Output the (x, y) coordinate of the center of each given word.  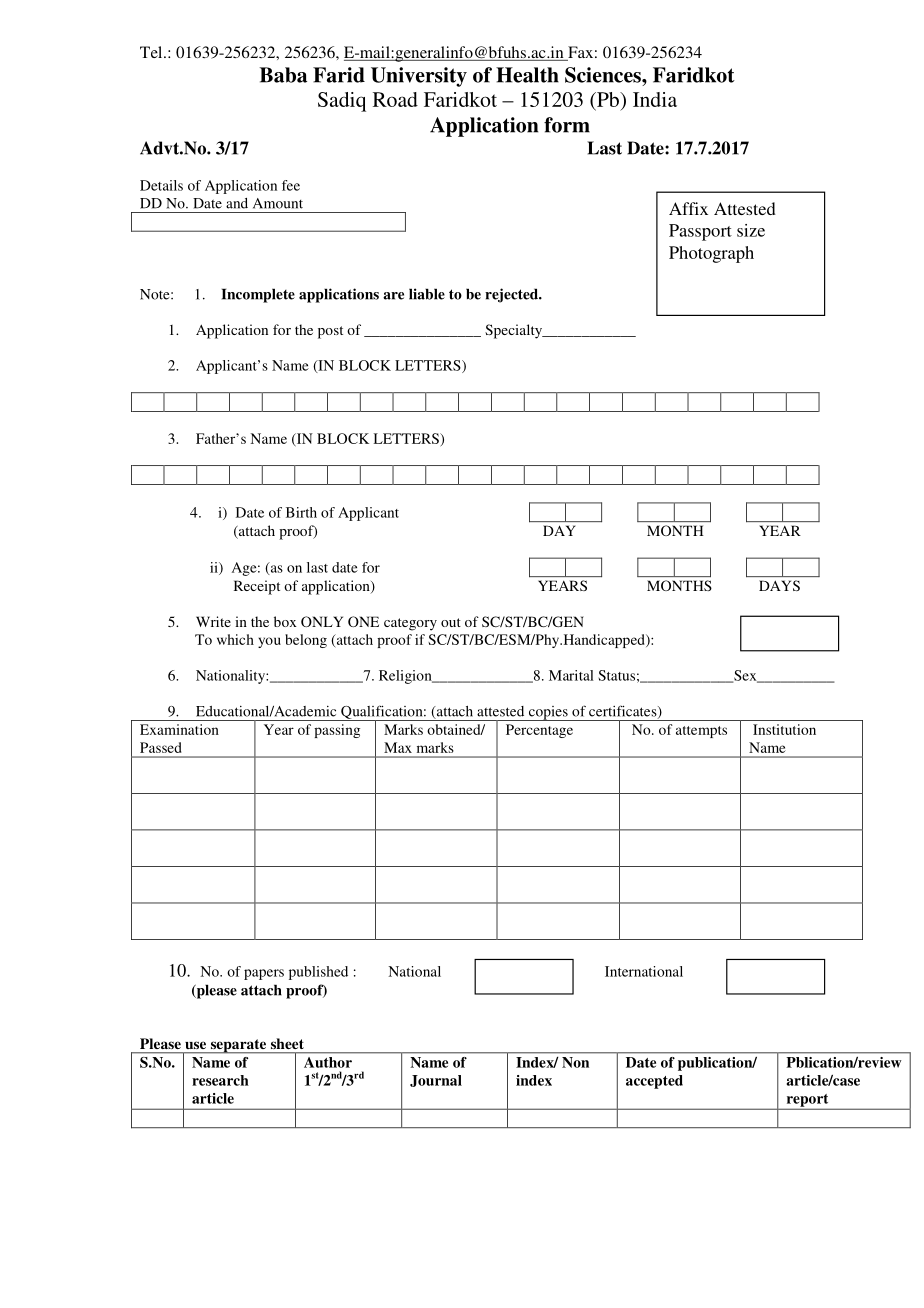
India (655, 99)
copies (548, 713)
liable (427, 294)
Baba (283, 75)
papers (264, 974)
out (451, 622)
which (235, 639)
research (220, 1080)
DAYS (779, 585)
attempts (701, 732)
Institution (784, 729)
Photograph (711, 254)
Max (398, 747)
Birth (301, 512)
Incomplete (258, 295)
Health (527, 75)
